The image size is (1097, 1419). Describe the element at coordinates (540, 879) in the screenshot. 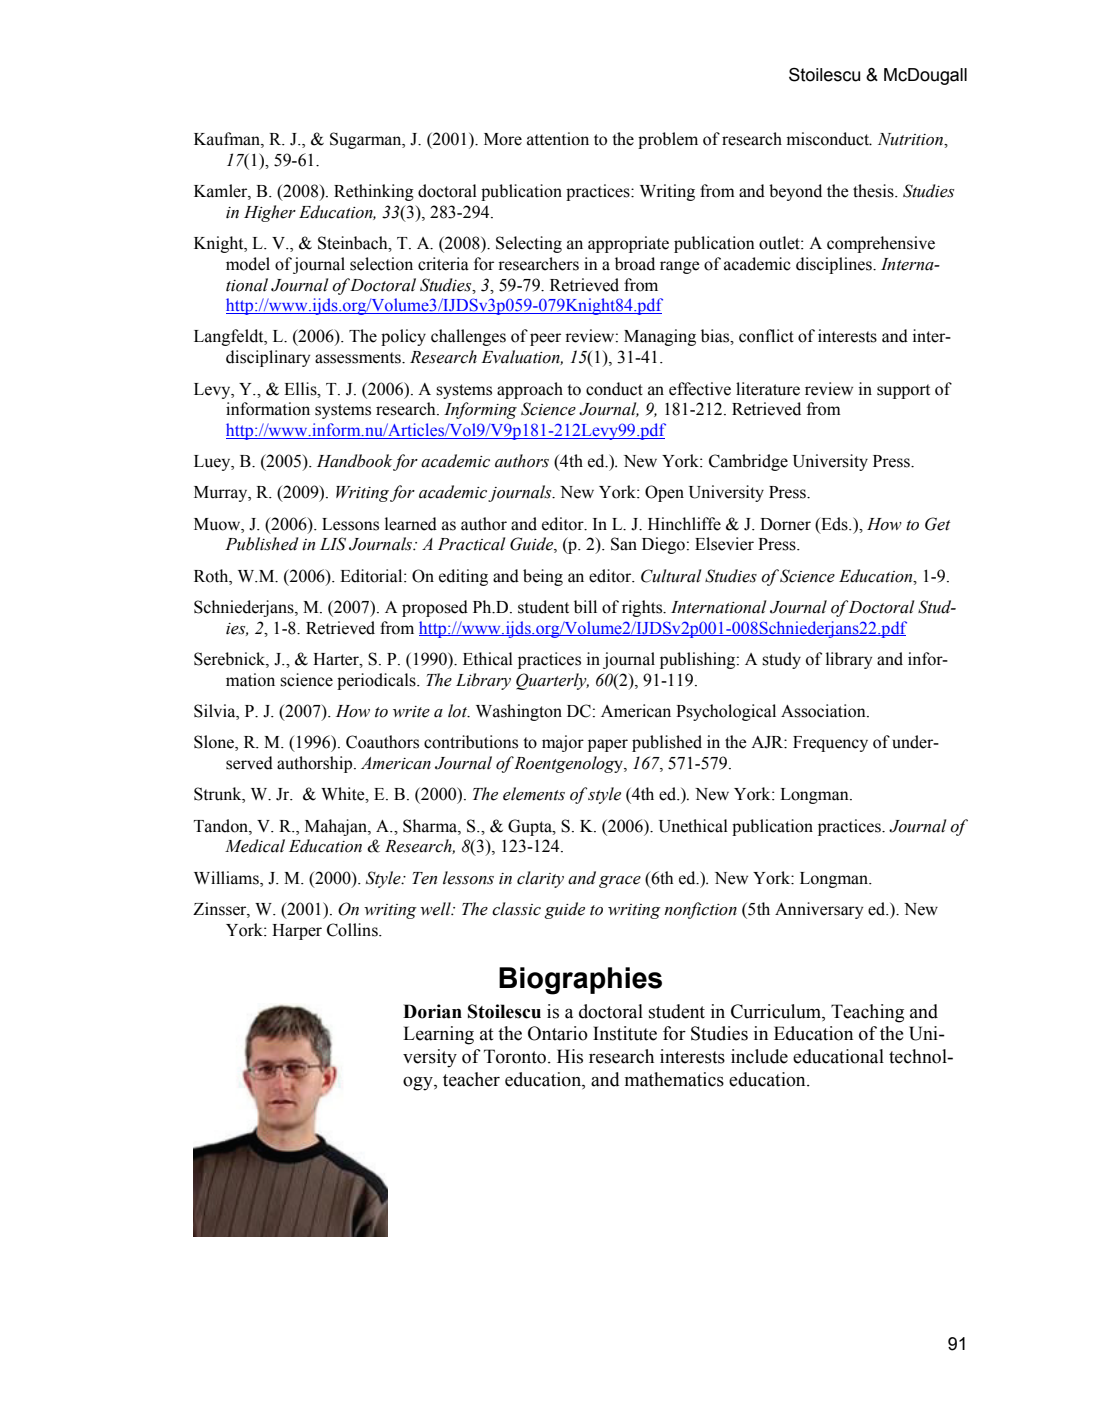

I see `clarity` at that location.
